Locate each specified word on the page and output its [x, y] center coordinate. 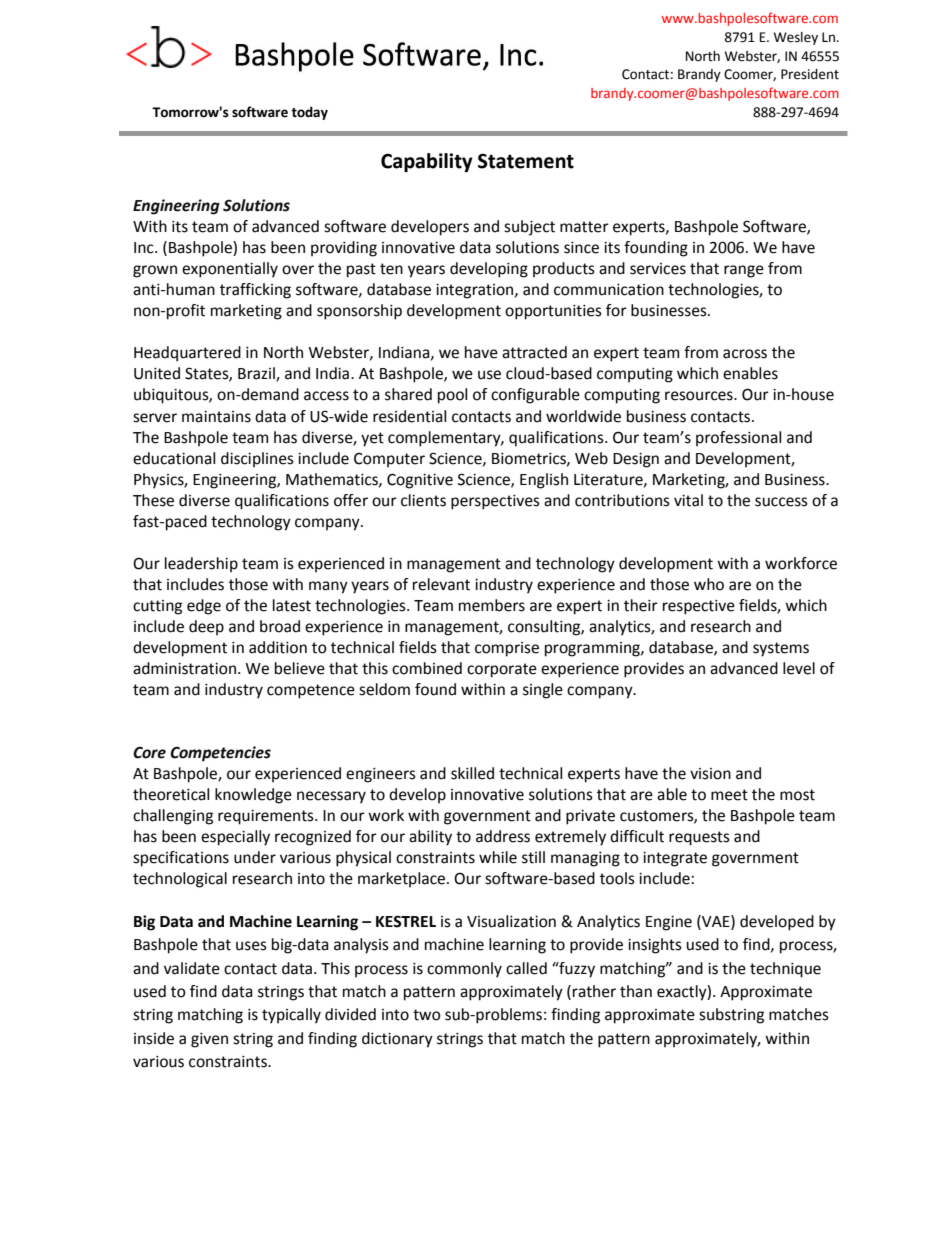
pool [452, 396]
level [799, 668]
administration [184, 668]
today [309, 113]
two [427, 1015]
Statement [526, 161]
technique [785, 970]
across [745, 354]
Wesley [796, 38]
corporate [502, 670]
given [209, 1040]
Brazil [257, 374]
